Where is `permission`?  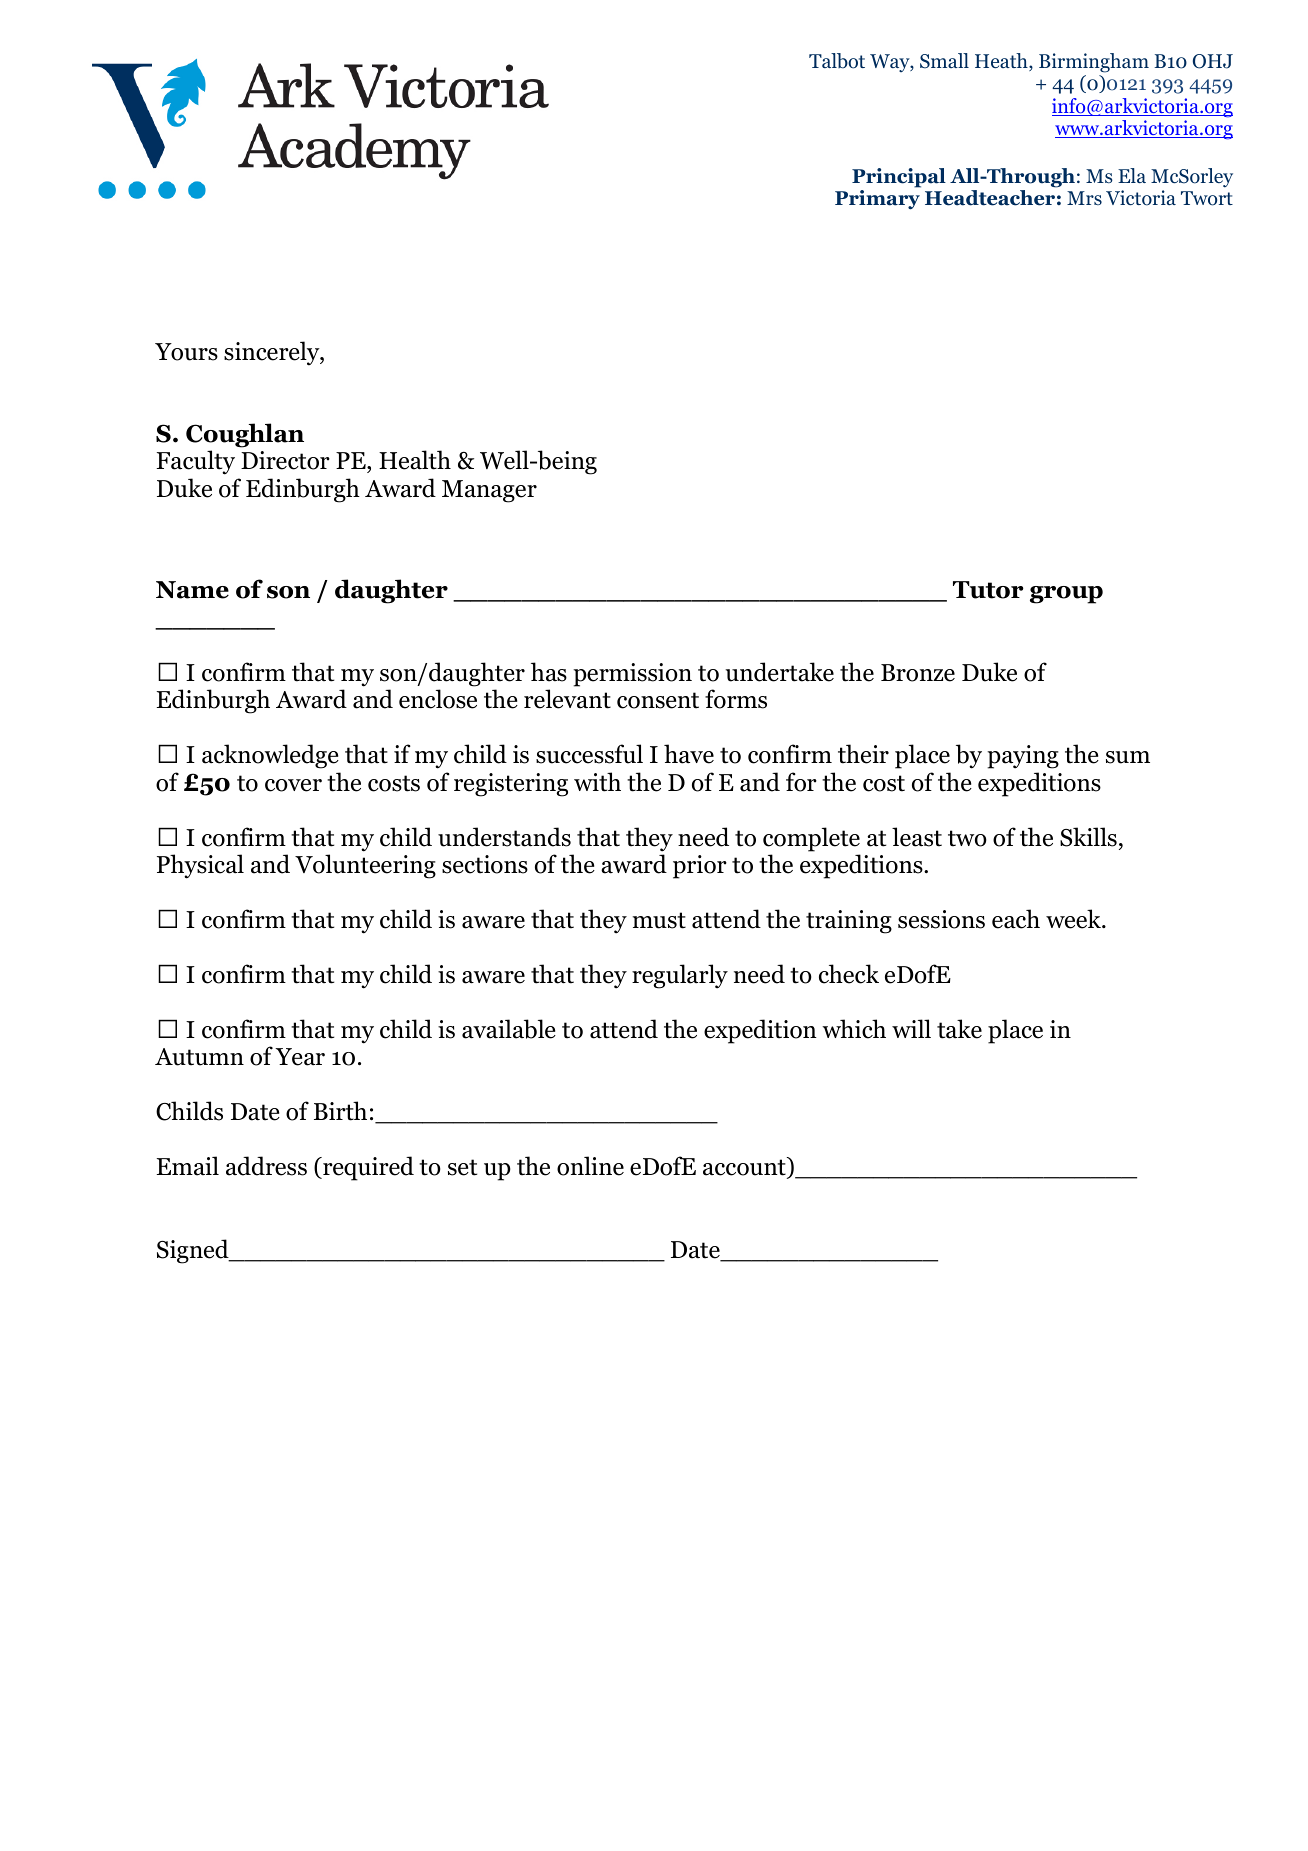 permission is located at coordinates (632, 675).
